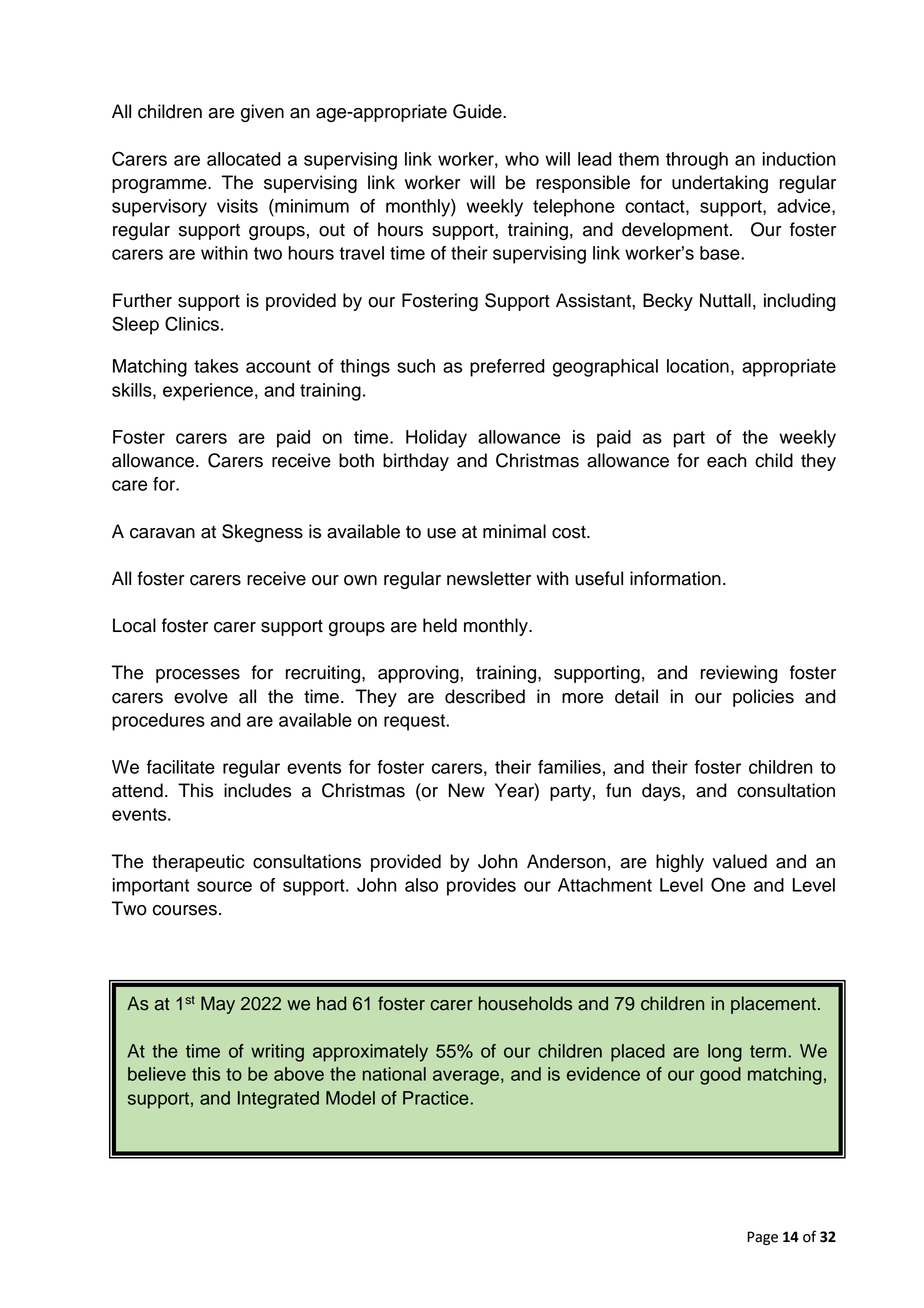 The height and width of the screenshot is (1308, 924). What do you see at coordinates (478, 111) in the screenshot?
I see `Guide` at bounding box center [478, 111].
